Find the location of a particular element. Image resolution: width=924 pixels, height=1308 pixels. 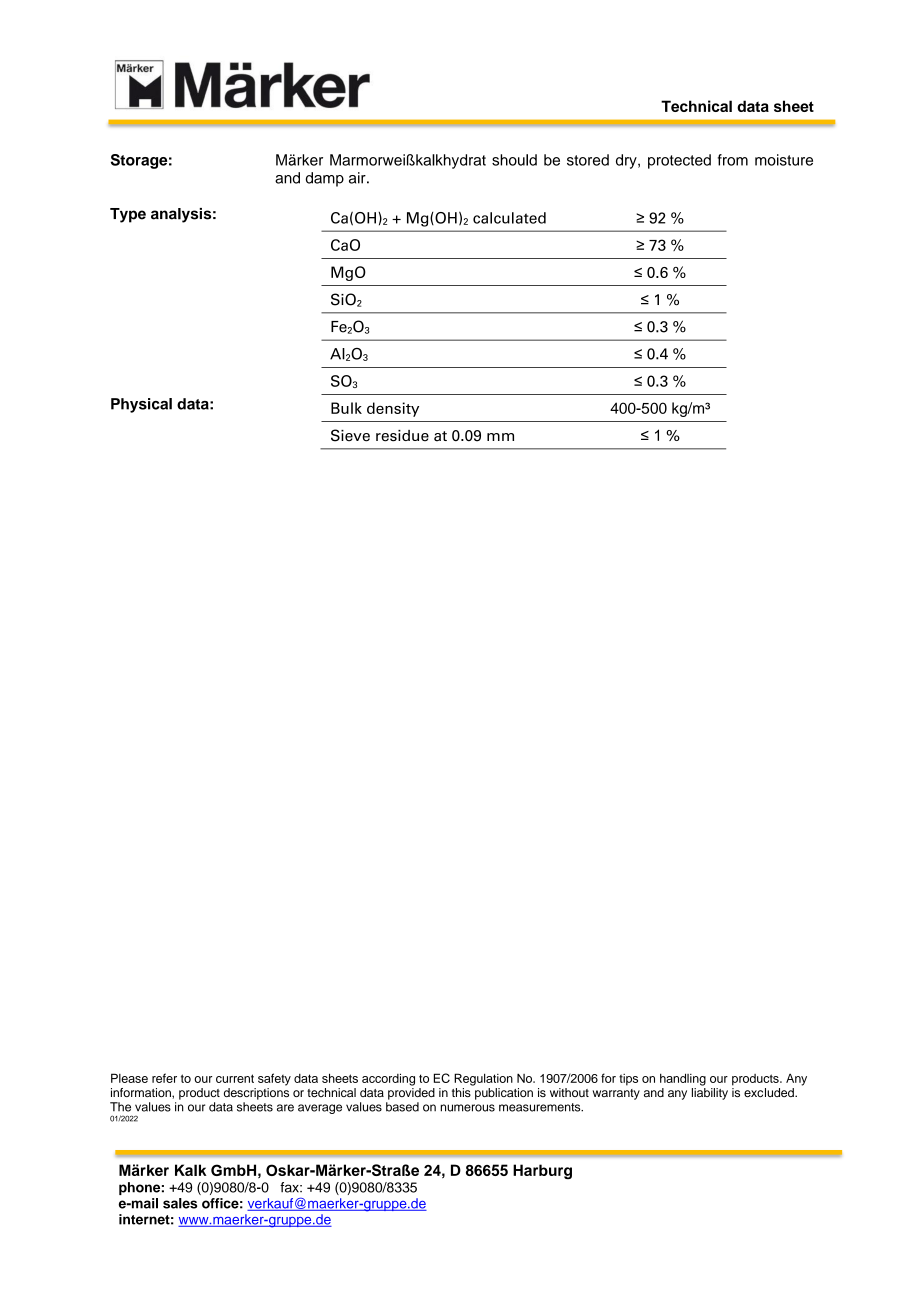

protected is located at coordinates (679, 161).
